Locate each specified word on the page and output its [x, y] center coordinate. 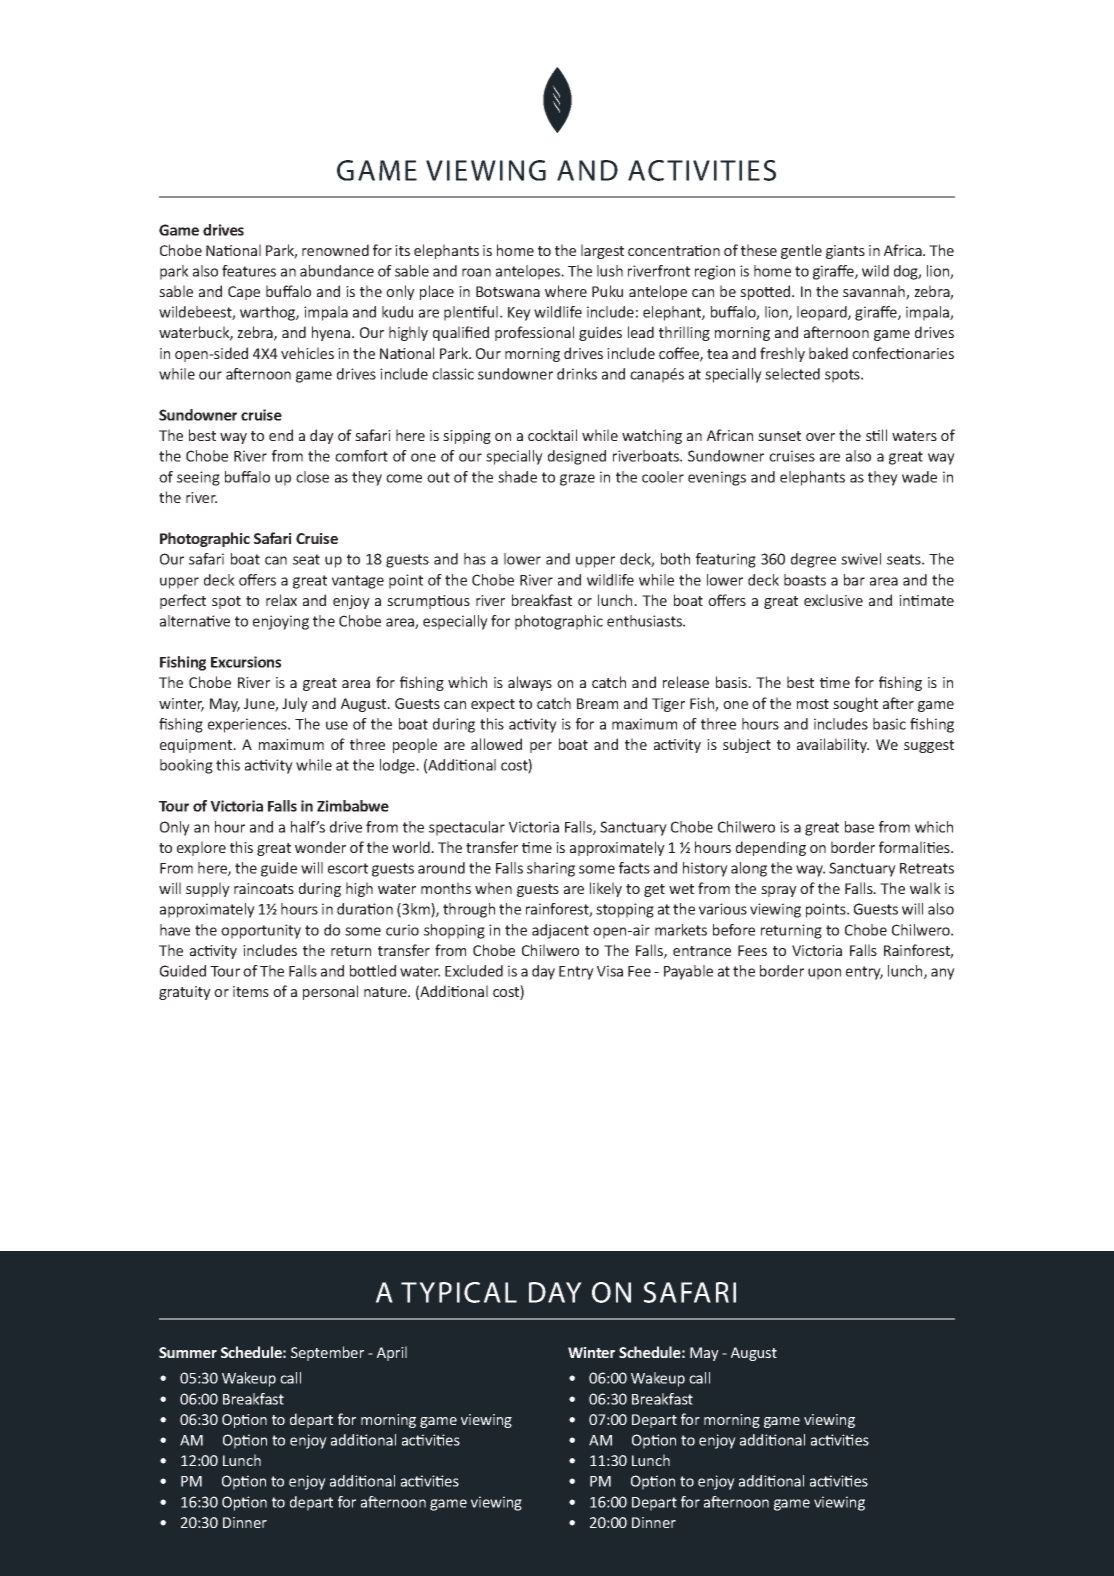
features [249, 271]
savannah [875, 292]
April [392, 1353]
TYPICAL [459, 1292]
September [327, 1353]
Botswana [508, 291]
